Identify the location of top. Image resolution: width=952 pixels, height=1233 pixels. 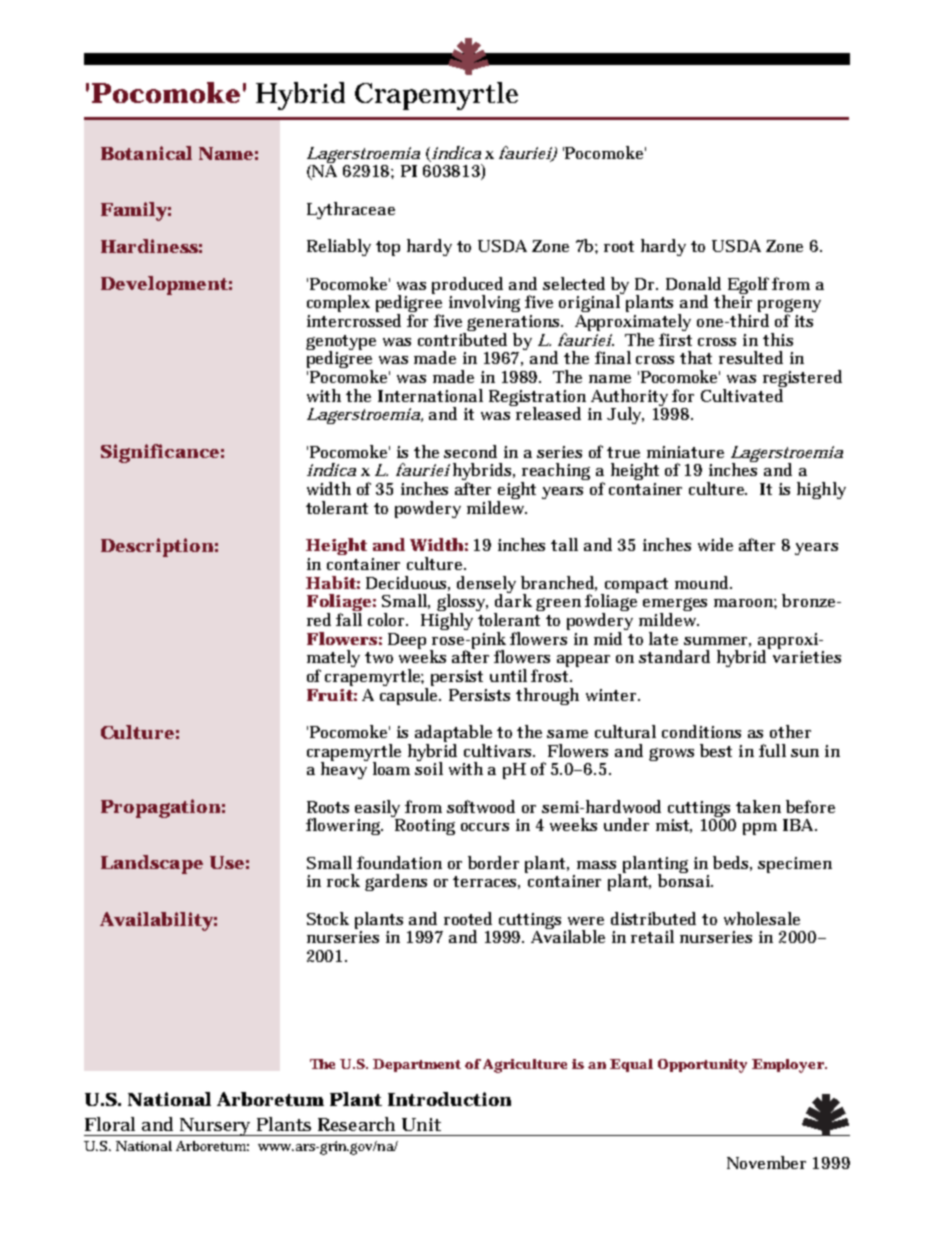
(388, 248).
